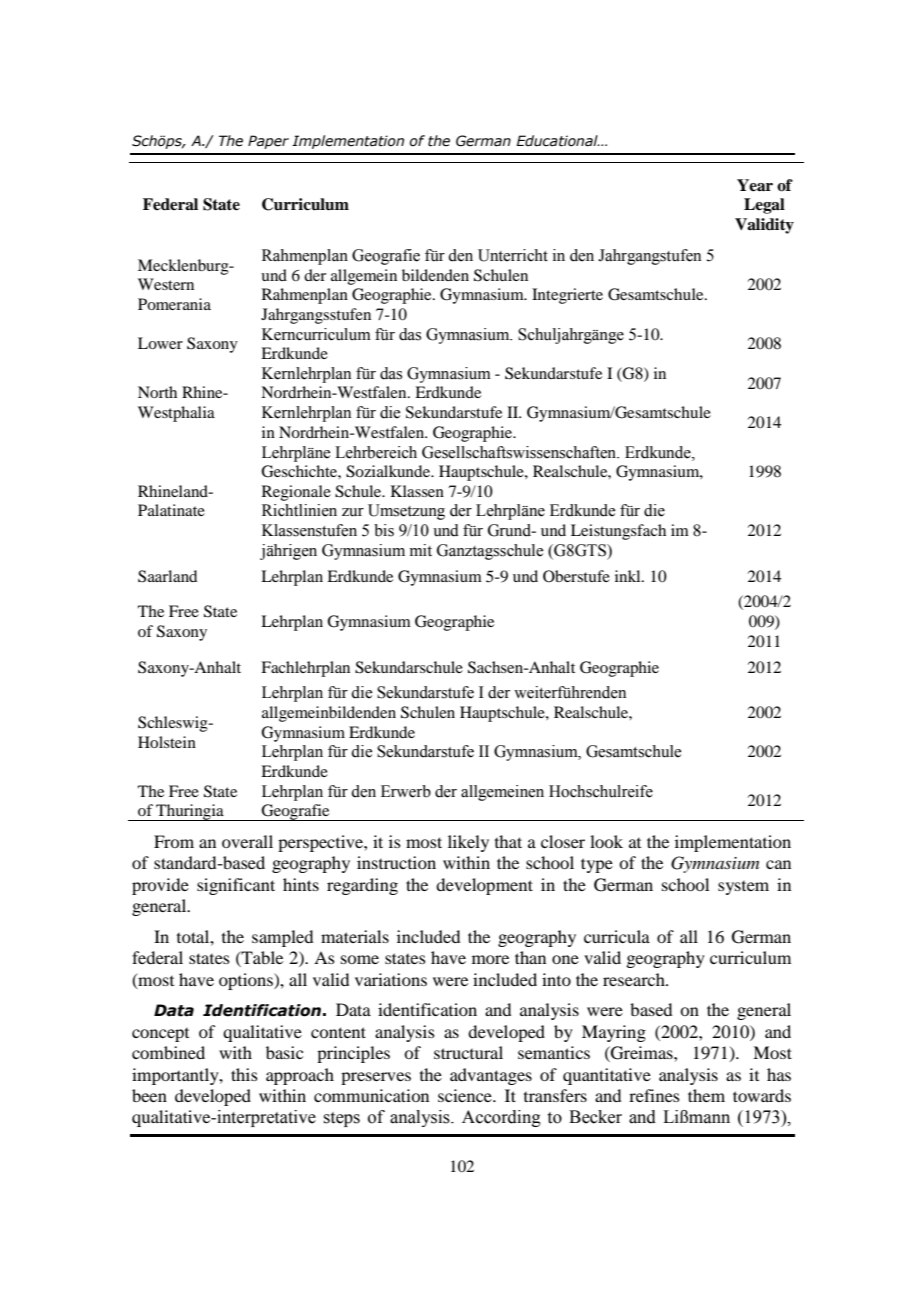 This document has height=1308, width=924. What do you see at coordinates (466, 1095) in the document?
I see `science` at bounding box center [466, 1095].
